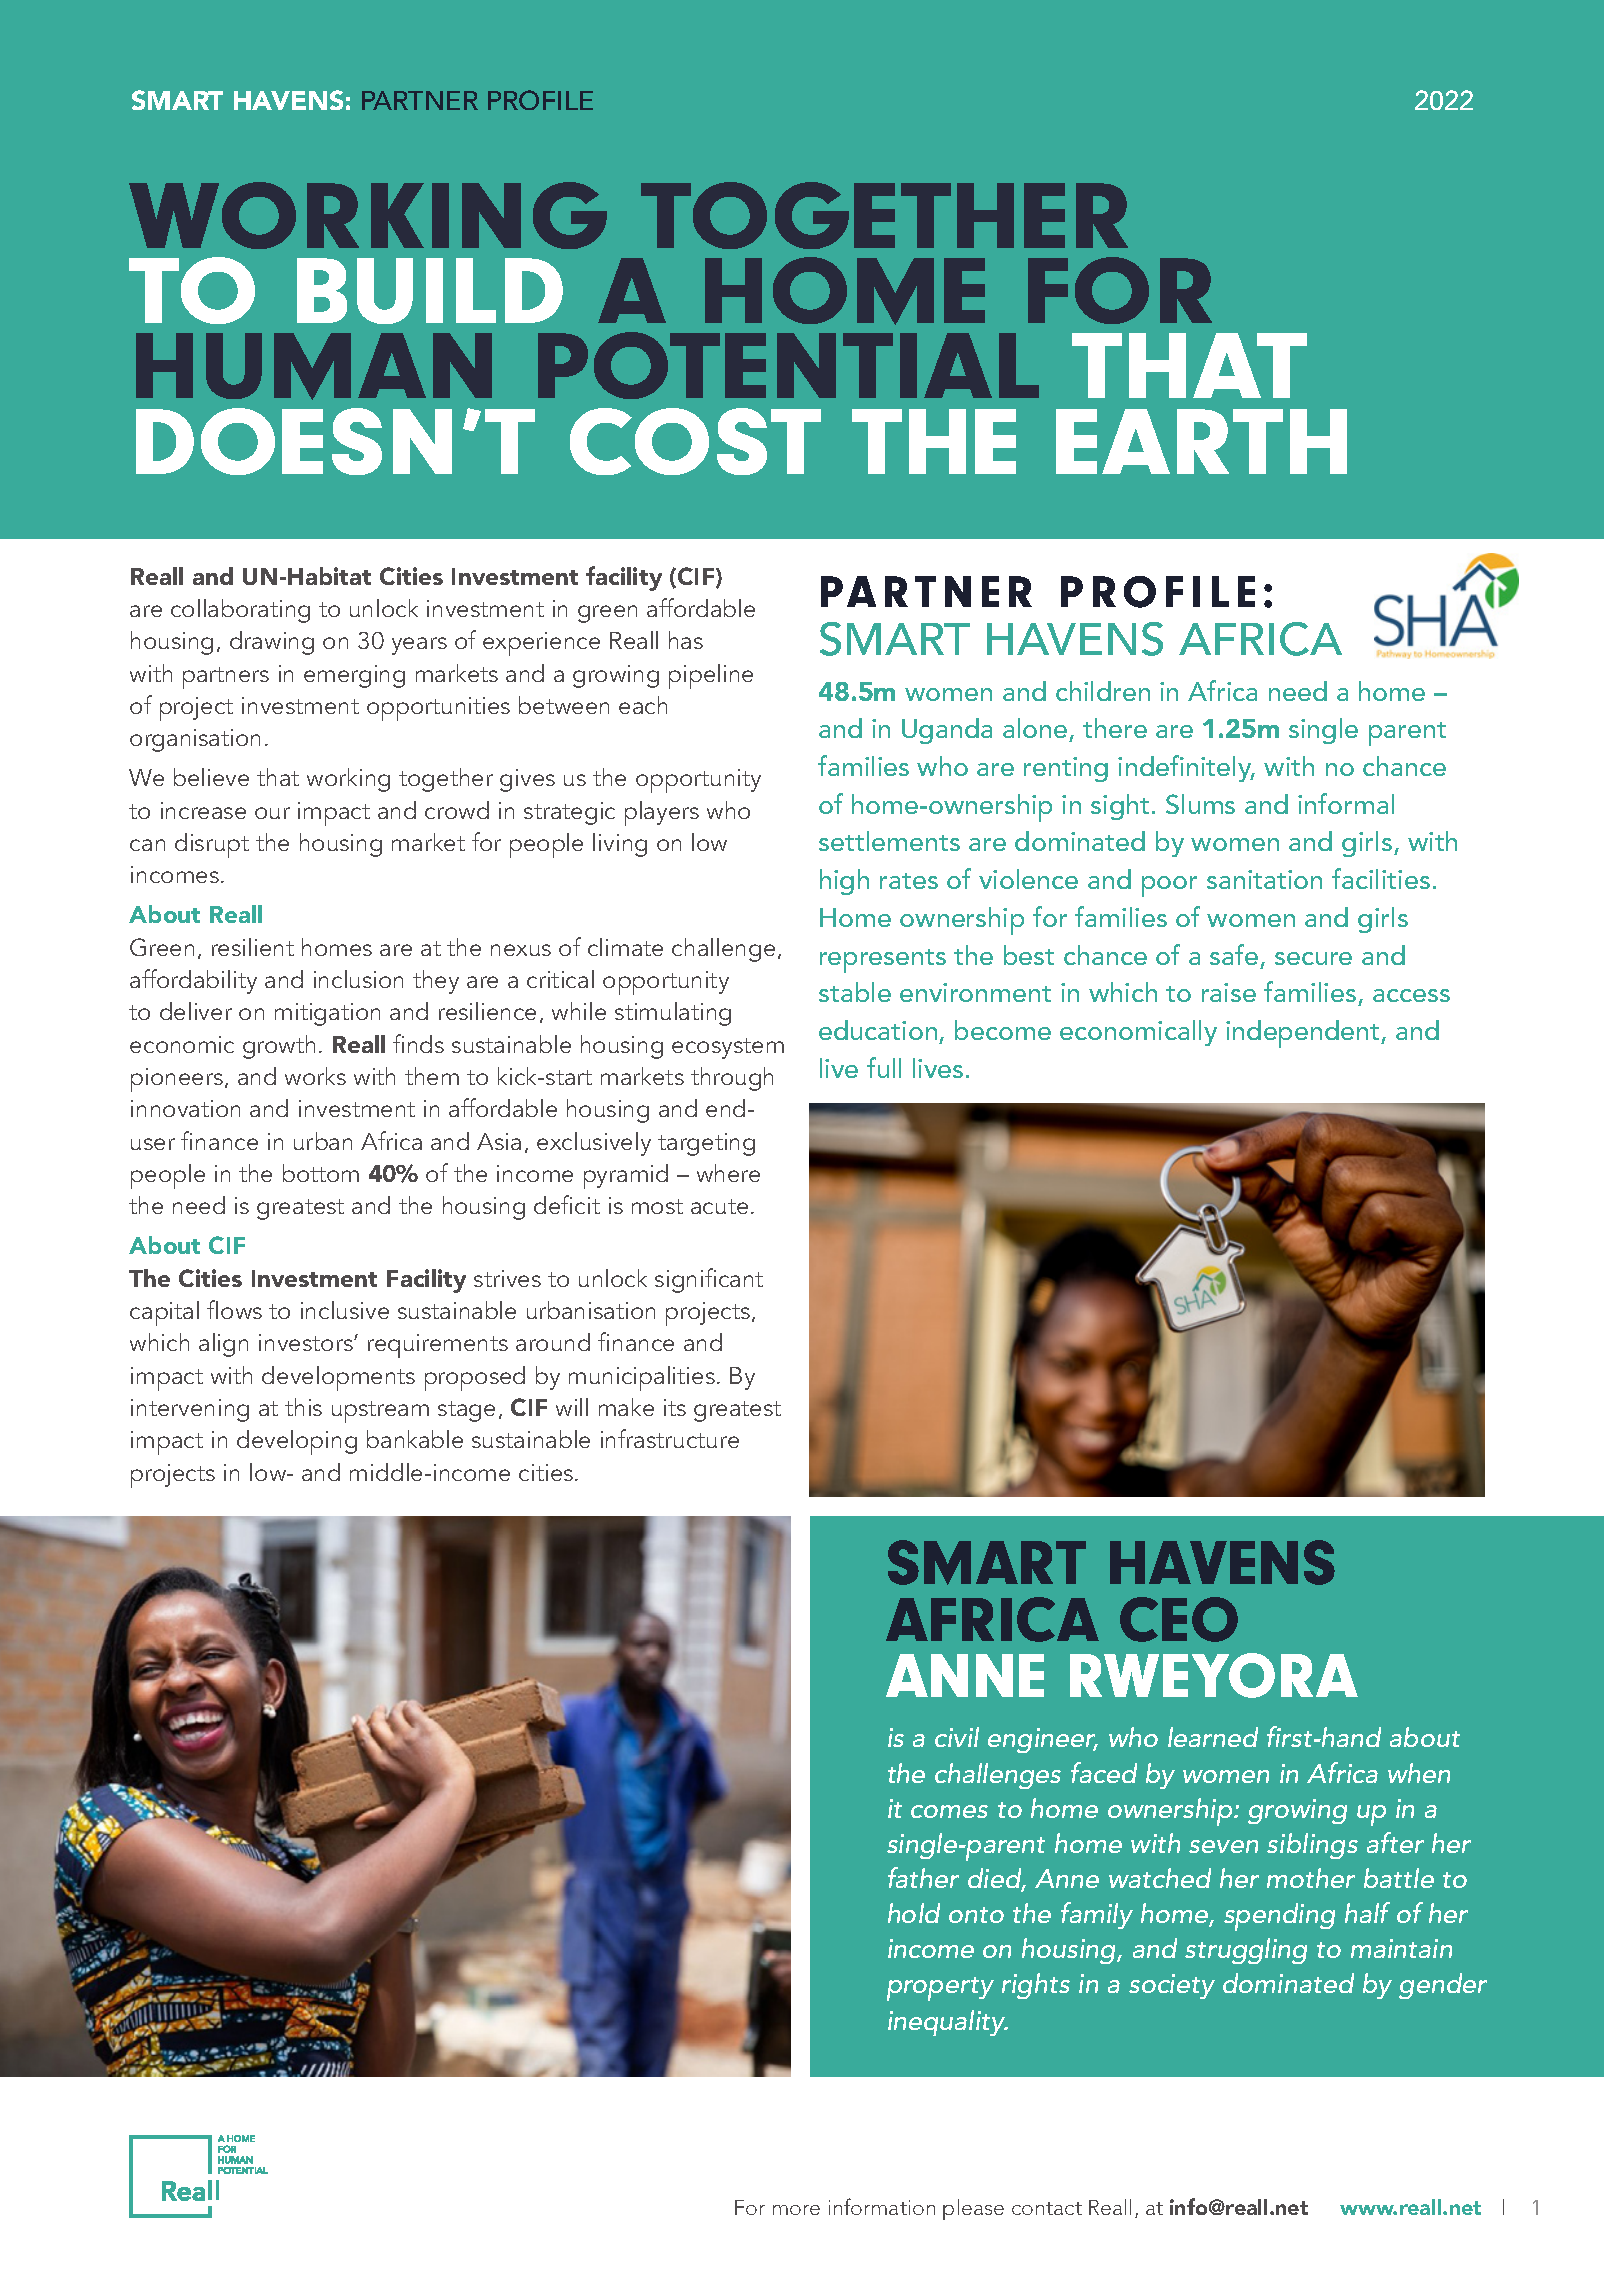 The width and height of the image is (1604, 2269). I want to click on POTENTIAL, so click(788, 365).
